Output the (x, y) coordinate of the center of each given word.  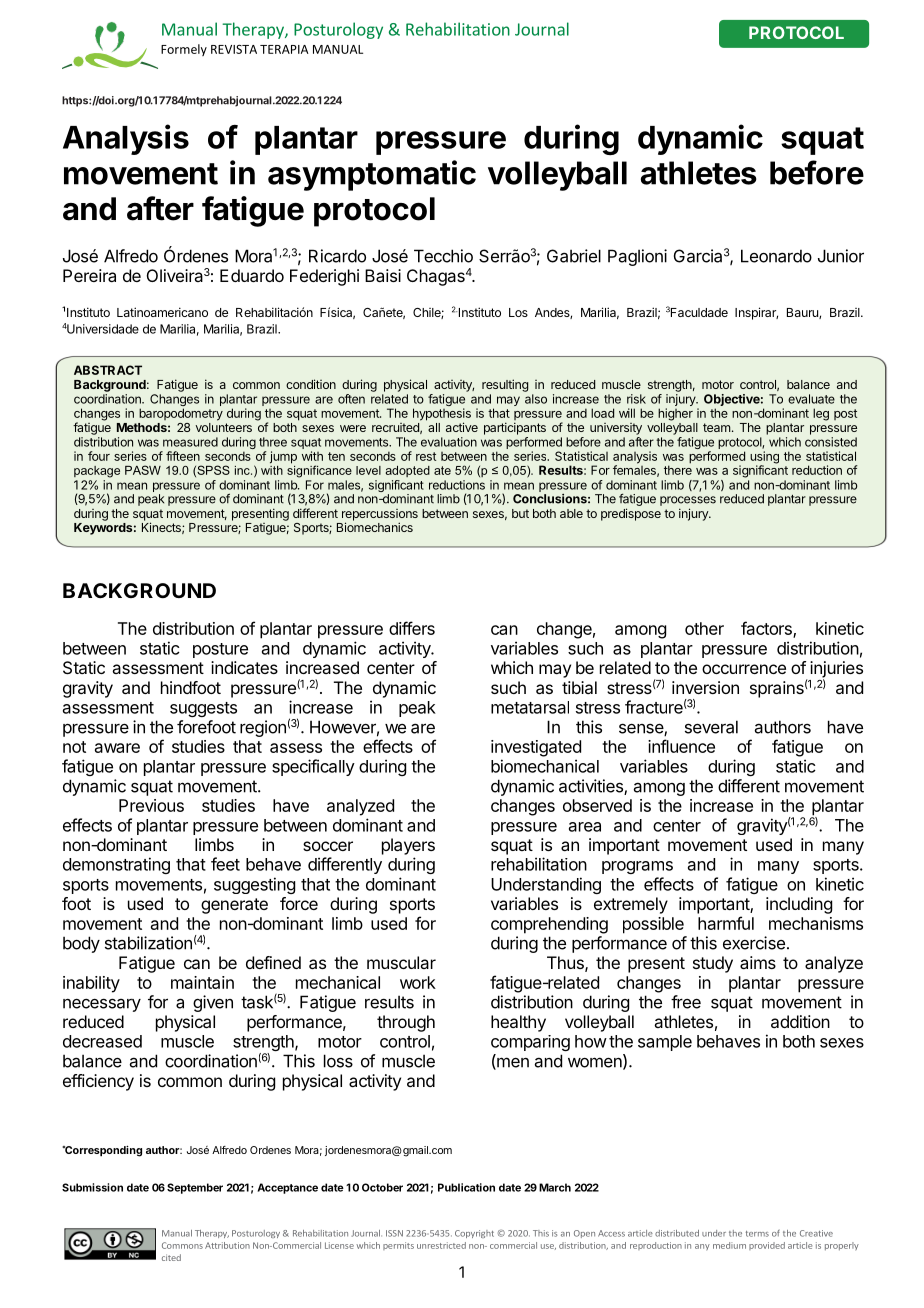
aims (758, 962)
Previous (151, 805)
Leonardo (776, 256)
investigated (536, 748)
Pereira (89, 275)
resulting (505, 385)
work (418, 982)
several (711, 727)
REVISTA (234, 49)
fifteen (183, 456)
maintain (202, 982)
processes (688, 501)
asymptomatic (372, 175)
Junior (841, 256)
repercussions (380, 516)
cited (171, 1257)
